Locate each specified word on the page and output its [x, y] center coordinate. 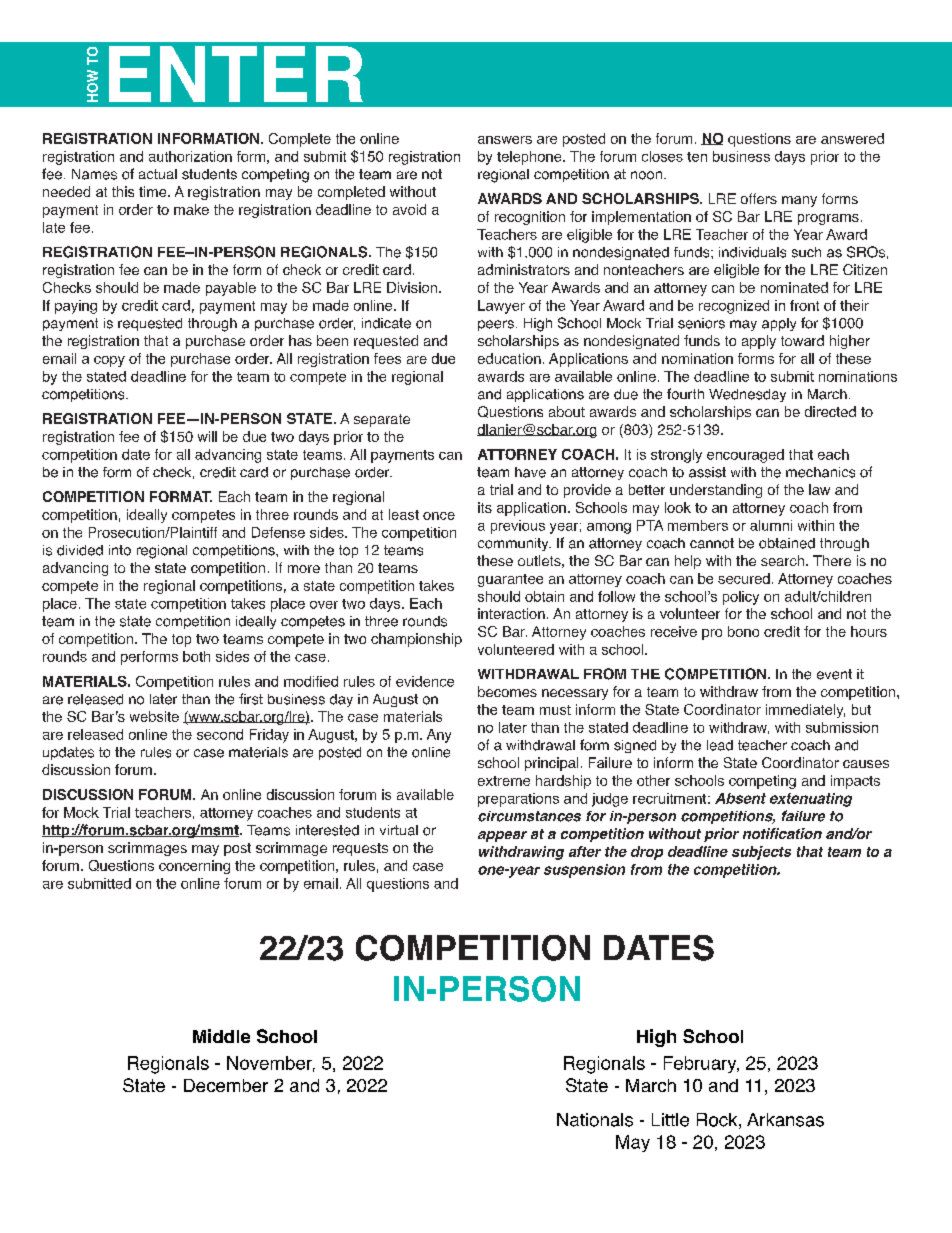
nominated [794, 287]
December [226, 1085]
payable [231, 289]
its [485, 507]
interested [327, 830]
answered [852, 138]
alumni [771, 525]
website [154, 716]
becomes [507, 691]
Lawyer [501, 307]
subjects [761, 853]
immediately [805, 711]
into [120, 550]
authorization [190, 156]
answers [505, 140]
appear [502, 836]
